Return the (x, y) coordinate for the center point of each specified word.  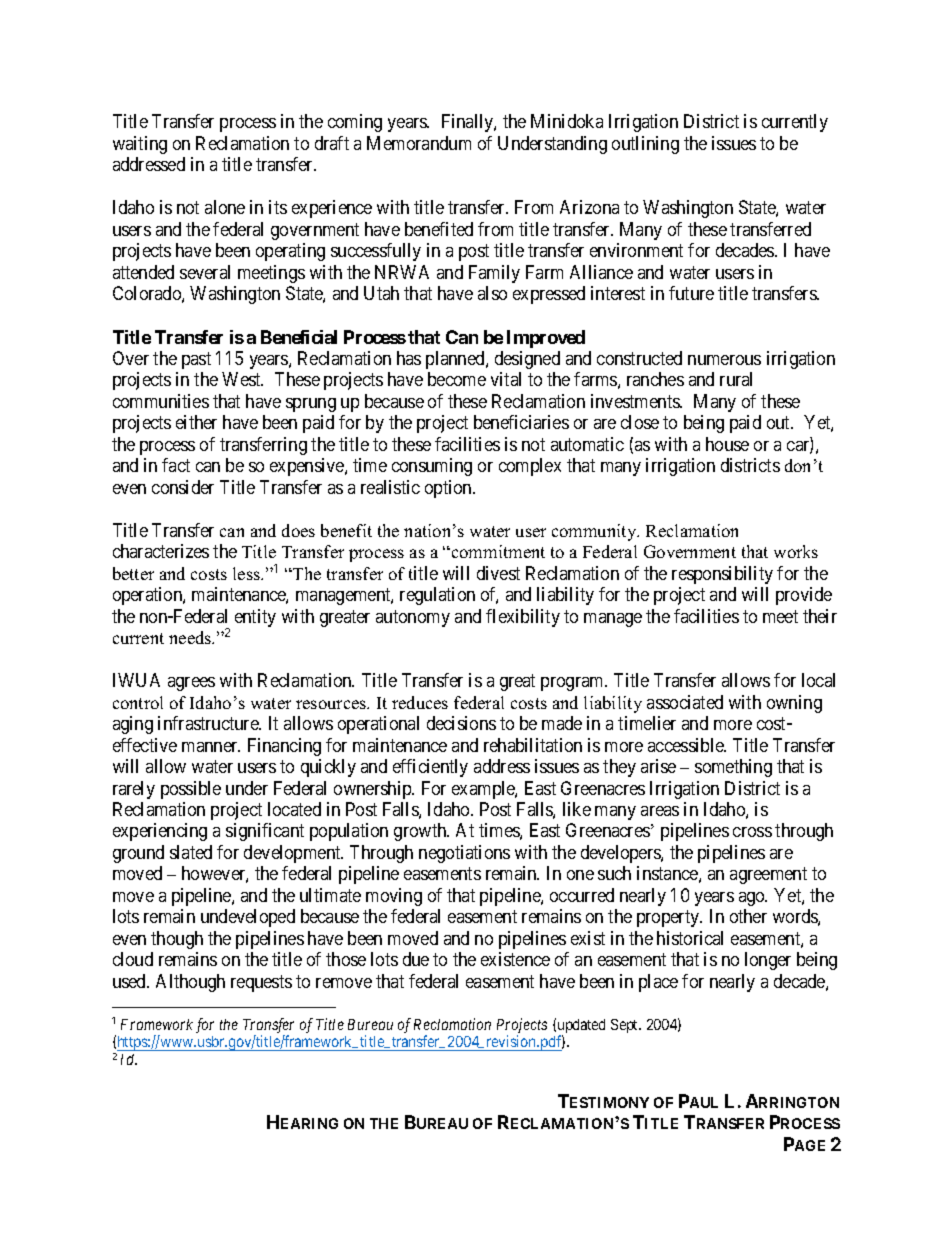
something (733, 768)
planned (456, 360)
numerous (724, 360)
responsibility (722, 575)
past (196, 360)
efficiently (430, 768)
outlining (645, 145)
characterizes (161, 551)
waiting (140, 145)
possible (191, 790)
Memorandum (419, 143)
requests (261, 983)
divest (498, 573)
